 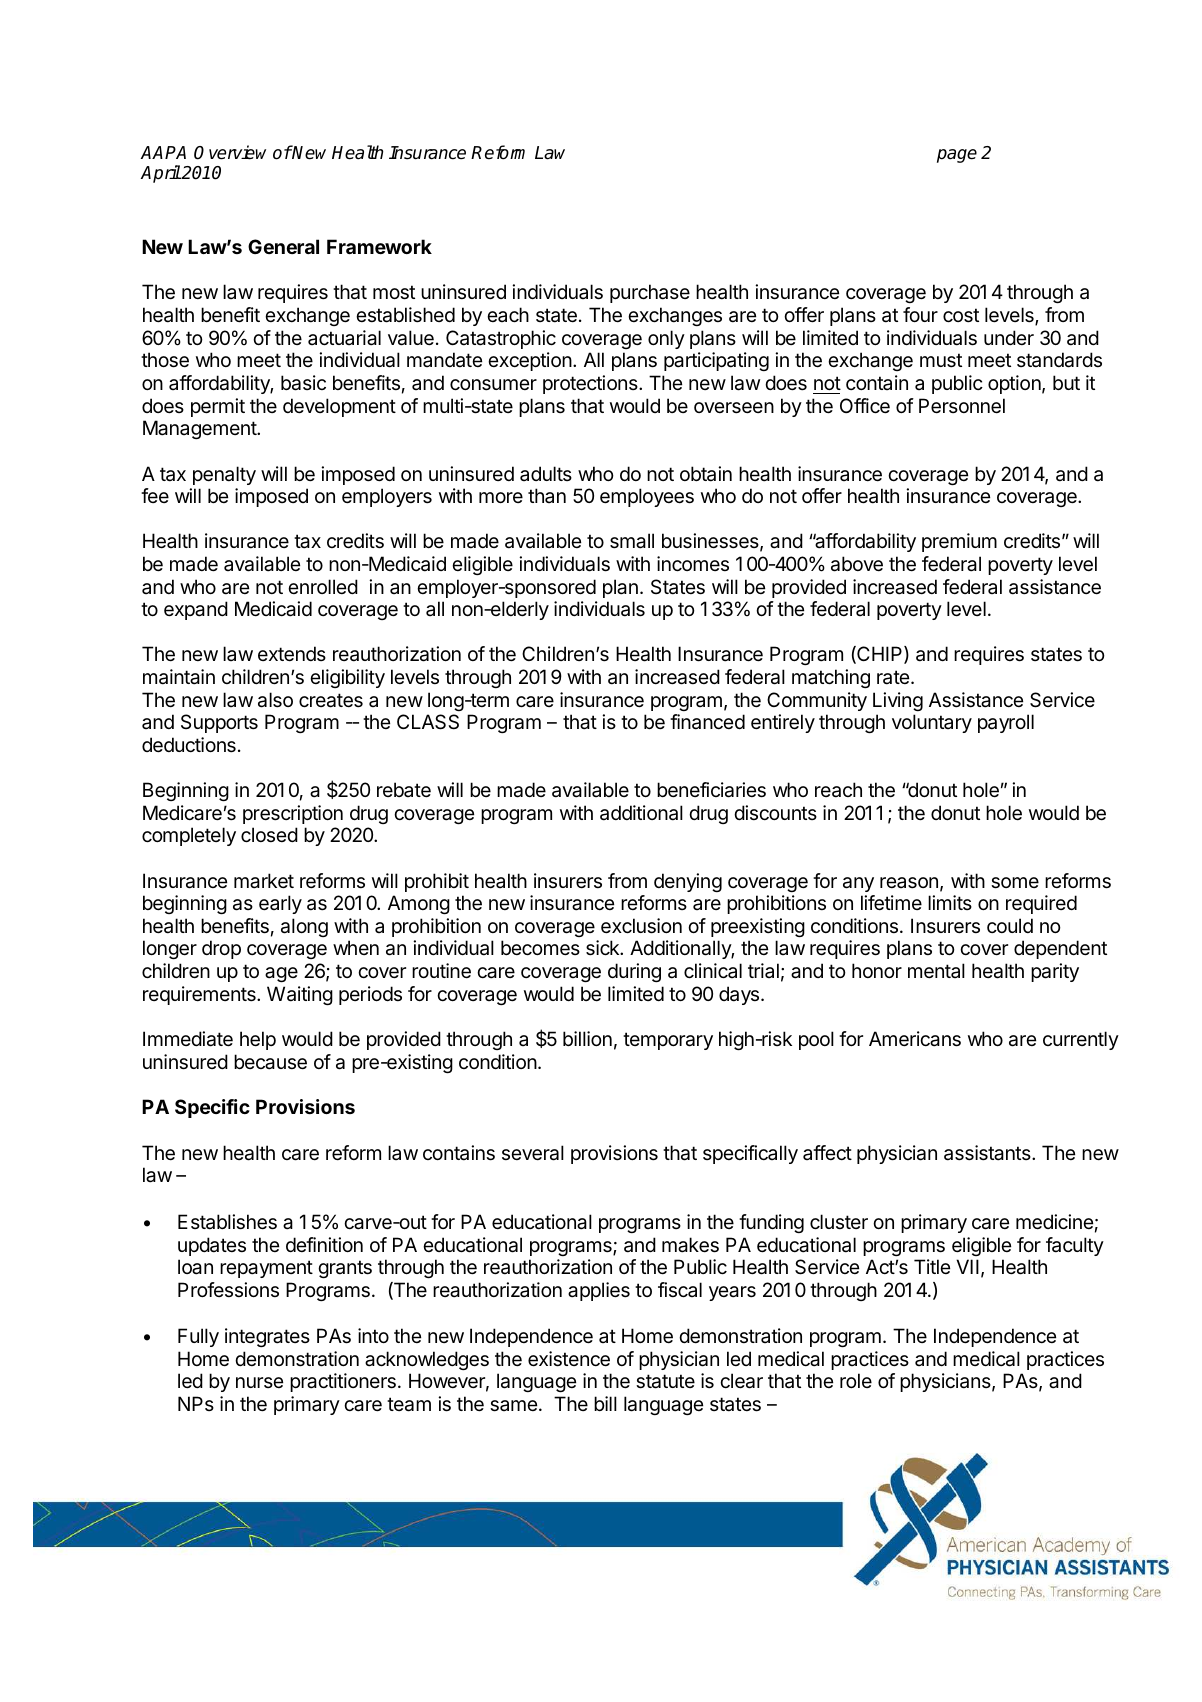 I want to click on purchase, so click(x=650, y=293).
